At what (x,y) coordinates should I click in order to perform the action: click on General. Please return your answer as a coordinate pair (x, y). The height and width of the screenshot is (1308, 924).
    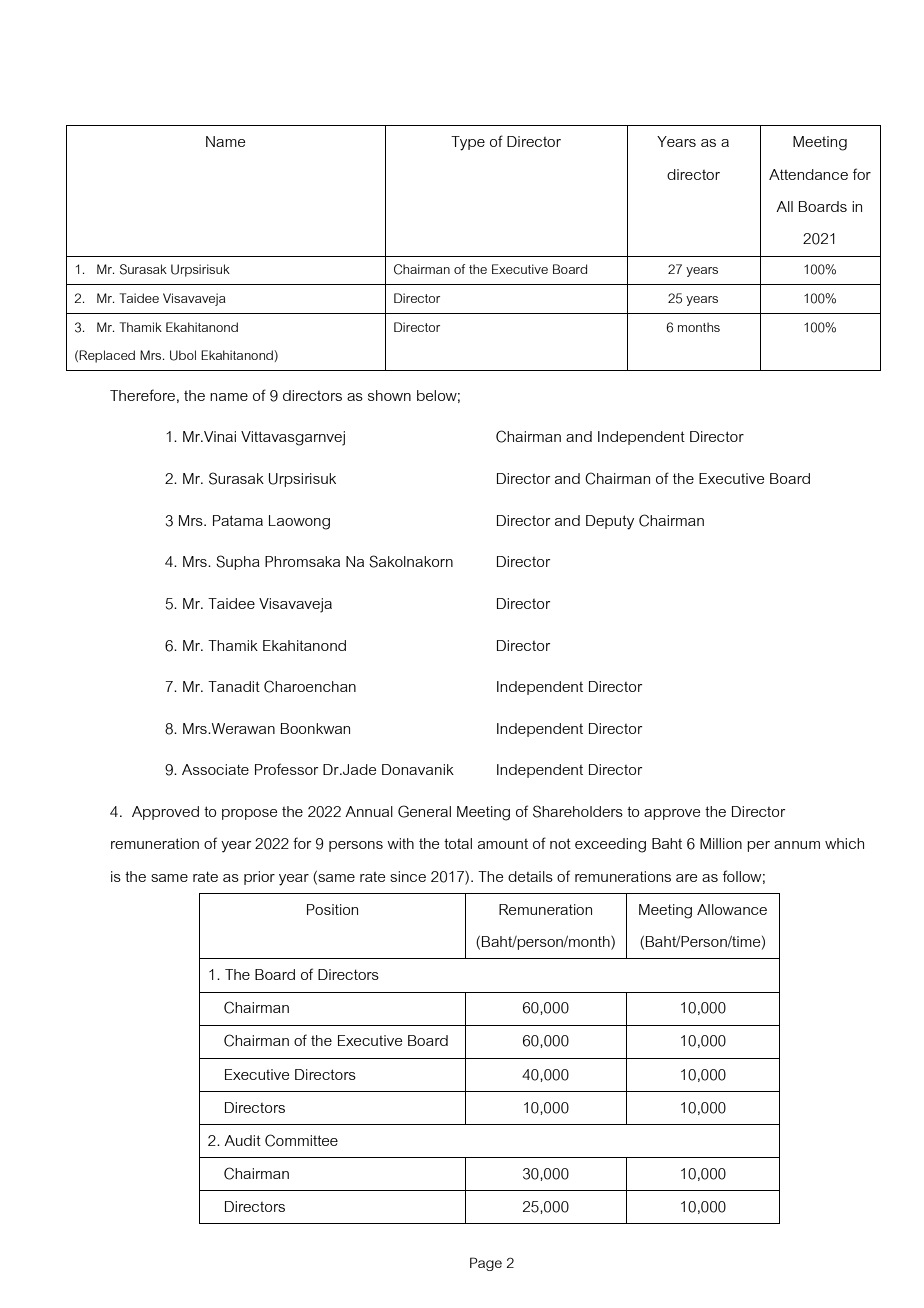
    Looking at the image, I should click on (424, 811).
